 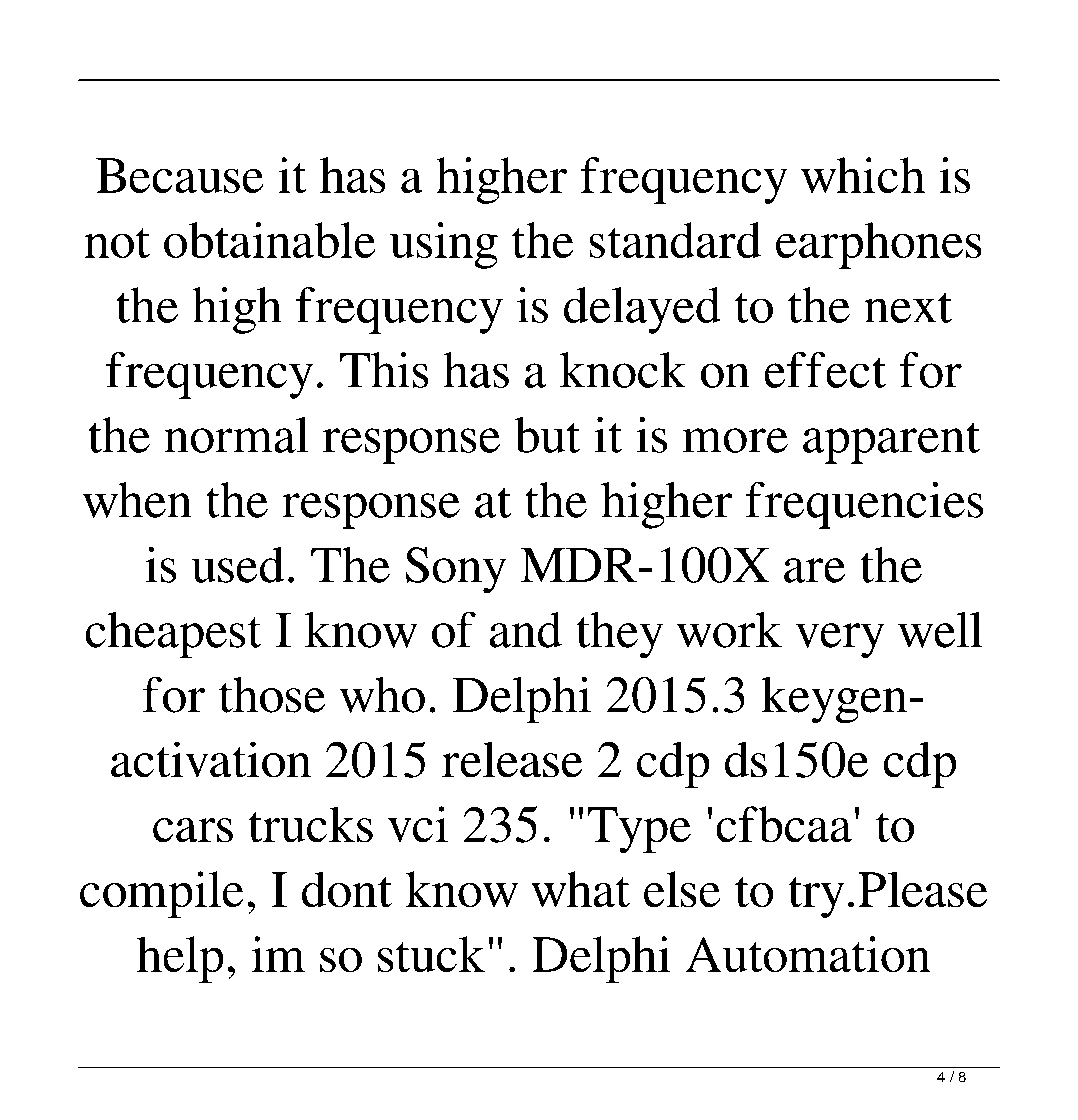 I want to click on help, so click(x=180, y=959).
